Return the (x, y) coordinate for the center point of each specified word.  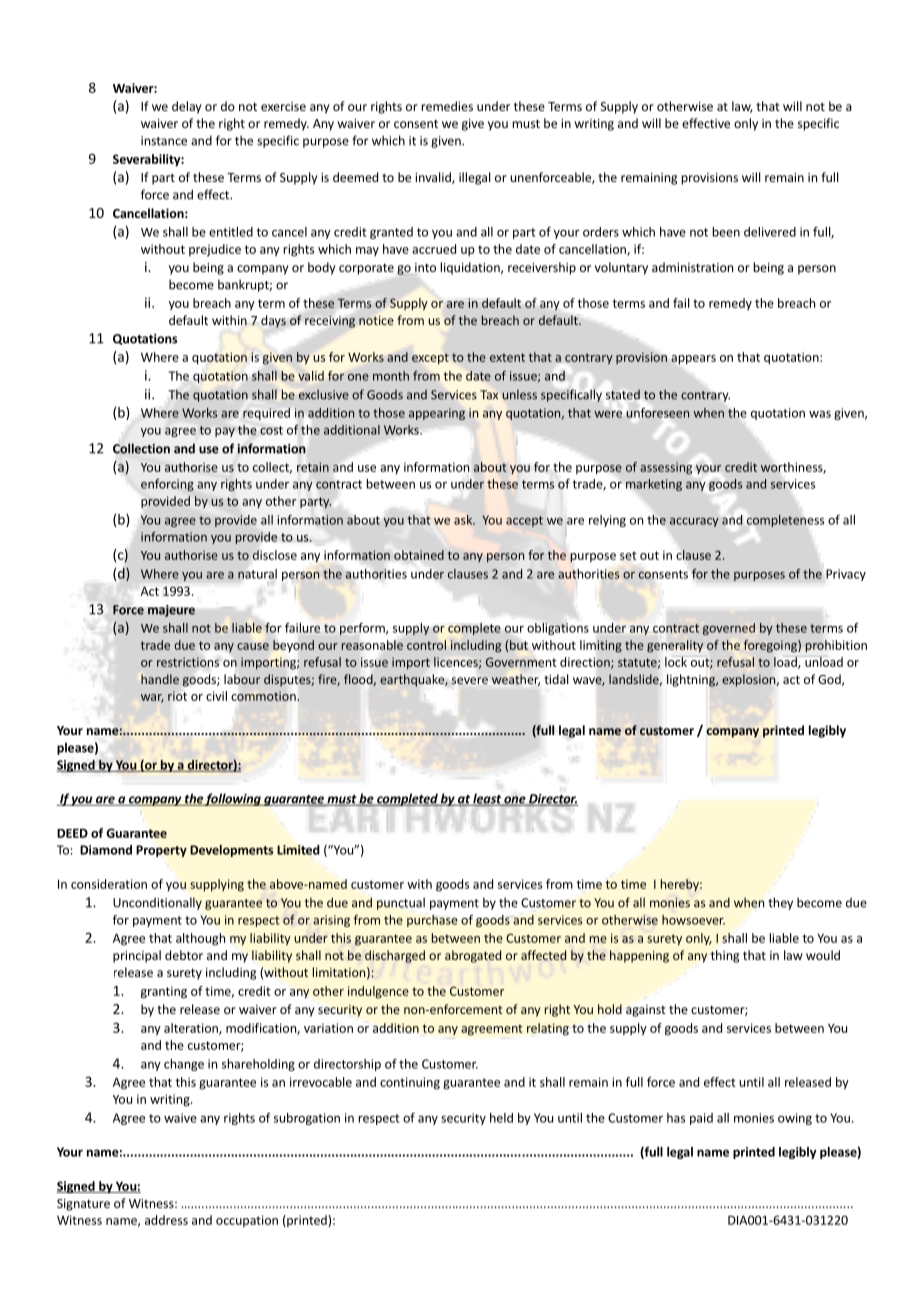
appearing (437, 414)
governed (729, 629)
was (820, 414)
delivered (770, 232)
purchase (432, 921)
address (166, 1220)
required (266, 414)
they (780, 903)
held (501, 1118)
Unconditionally (157, 903)
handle (160, 679)
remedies (447, 106)
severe (470, 680)
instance (164, 141)
